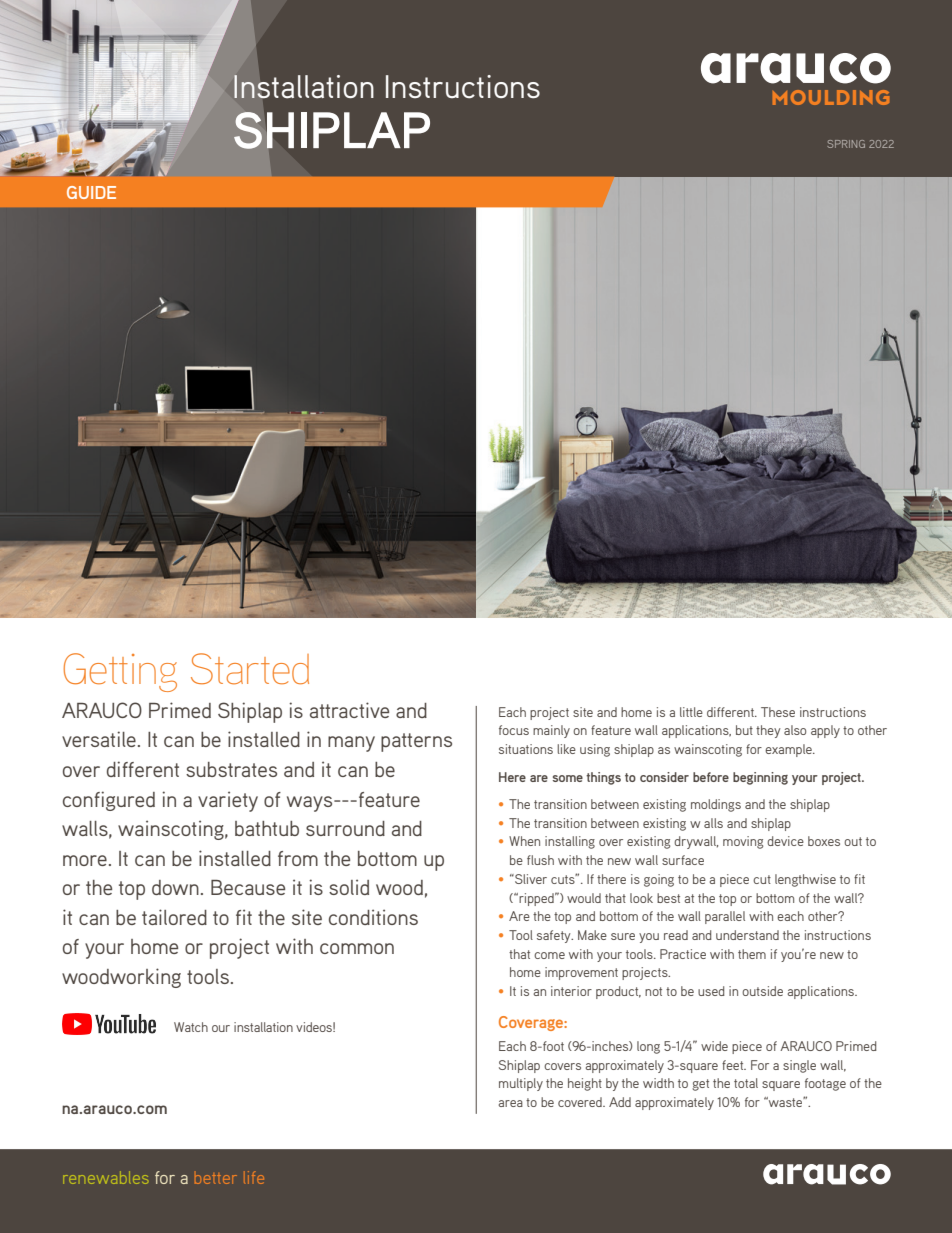  Describe the element at coordinates (691, 712) in the page. I see `little` at that location.
